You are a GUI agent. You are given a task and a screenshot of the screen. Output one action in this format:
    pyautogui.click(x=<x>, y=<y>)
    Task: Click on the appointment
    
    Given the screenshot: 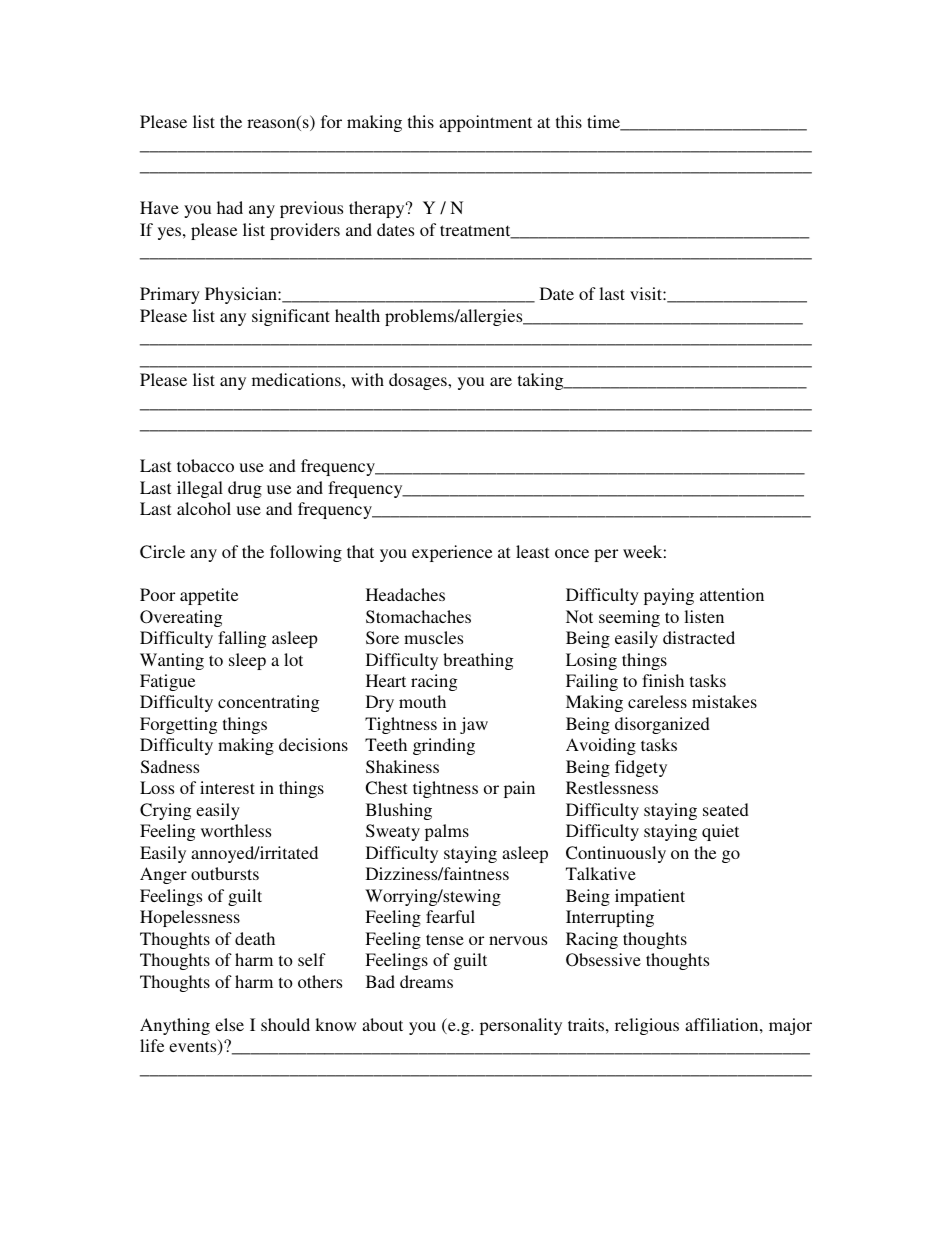 What is the action you would take?
    pyautogui.click(x=485, y=123)
